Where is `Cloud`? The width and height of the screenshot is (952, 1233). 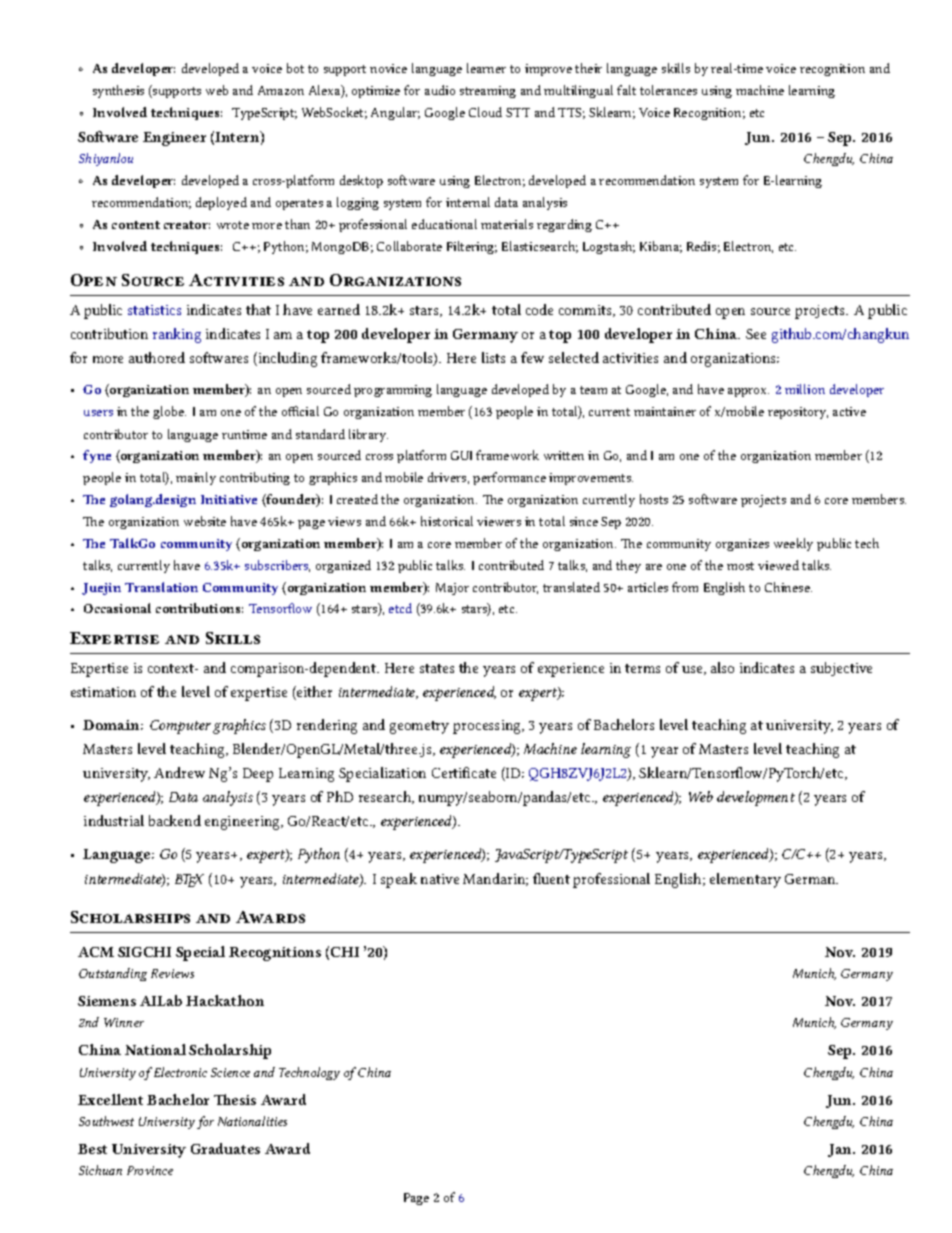 Cloud is located at coordinates (485, 112).
